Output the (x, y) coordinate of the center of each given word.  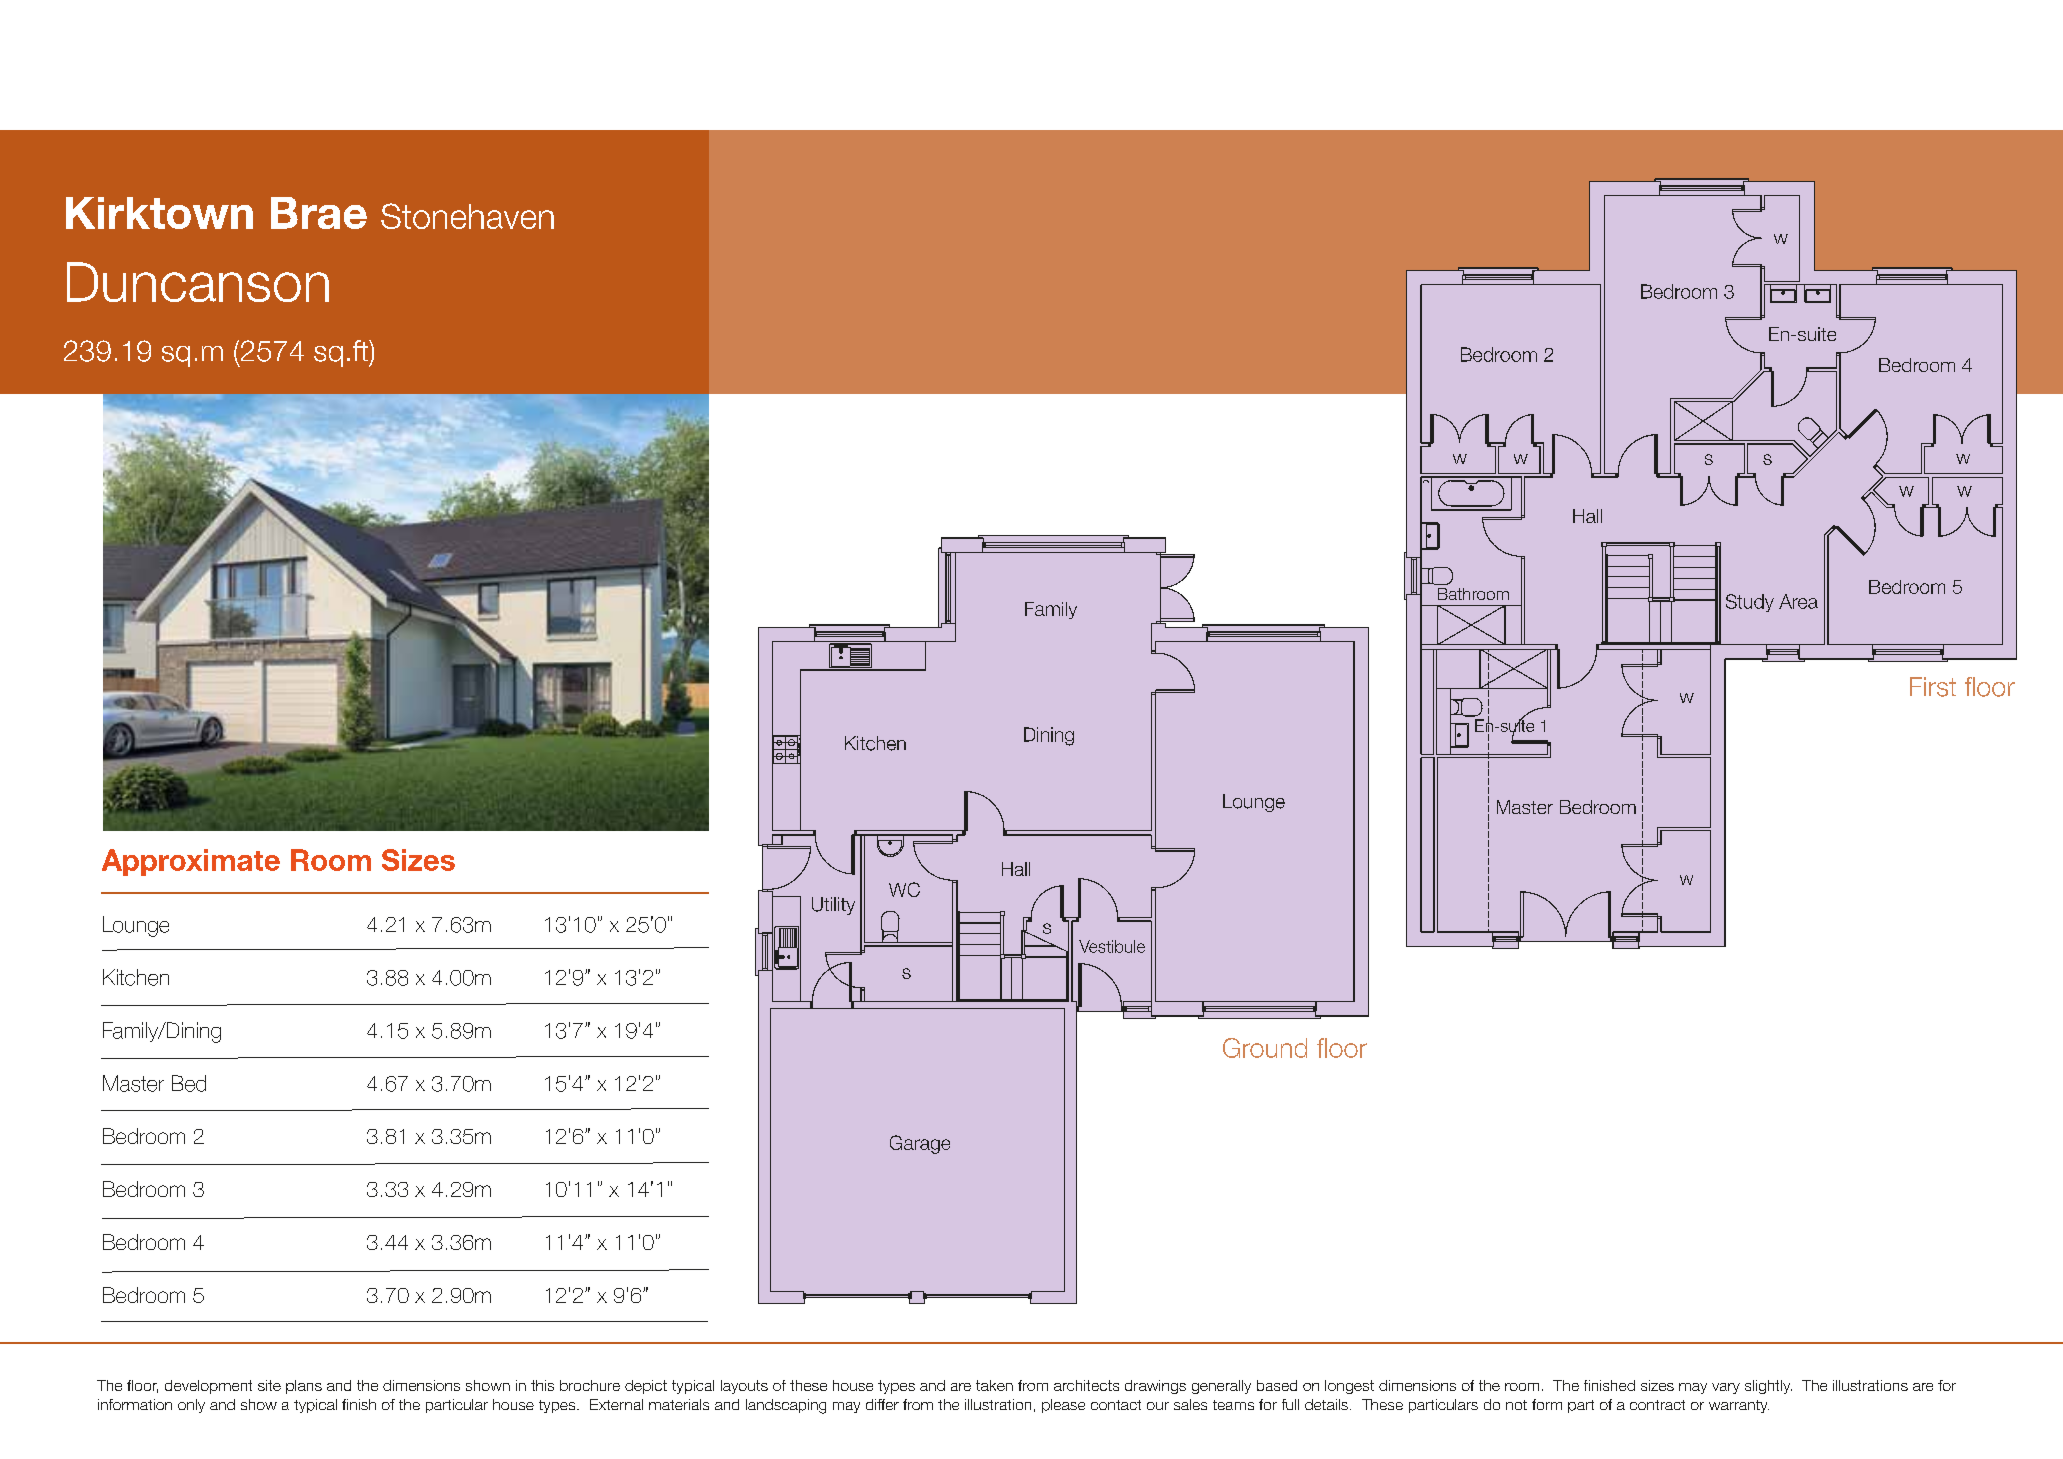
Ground (1265, 1048)
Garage (920, 1144)
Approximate (191, 862)
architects (1086, 1385)
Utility (833, 906)
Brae (319, 213)
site (269, 1385)
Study (1750, 603)
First (1933, 687)
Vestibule (1112, 946)
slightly (1768, 1387)
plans (304, 1387)
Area (1798, 601)
